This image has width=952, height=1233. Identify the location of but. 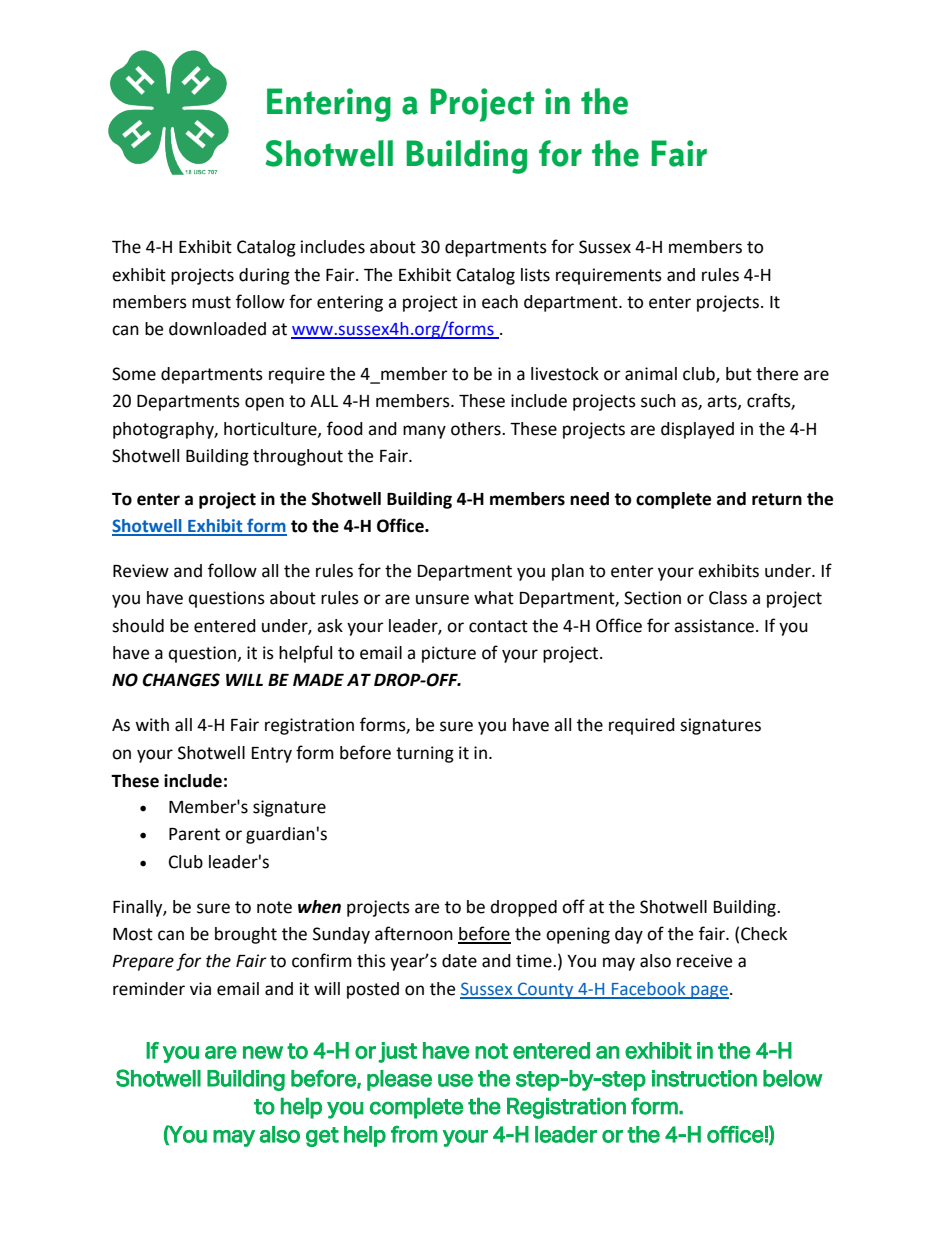
(739, 374).
